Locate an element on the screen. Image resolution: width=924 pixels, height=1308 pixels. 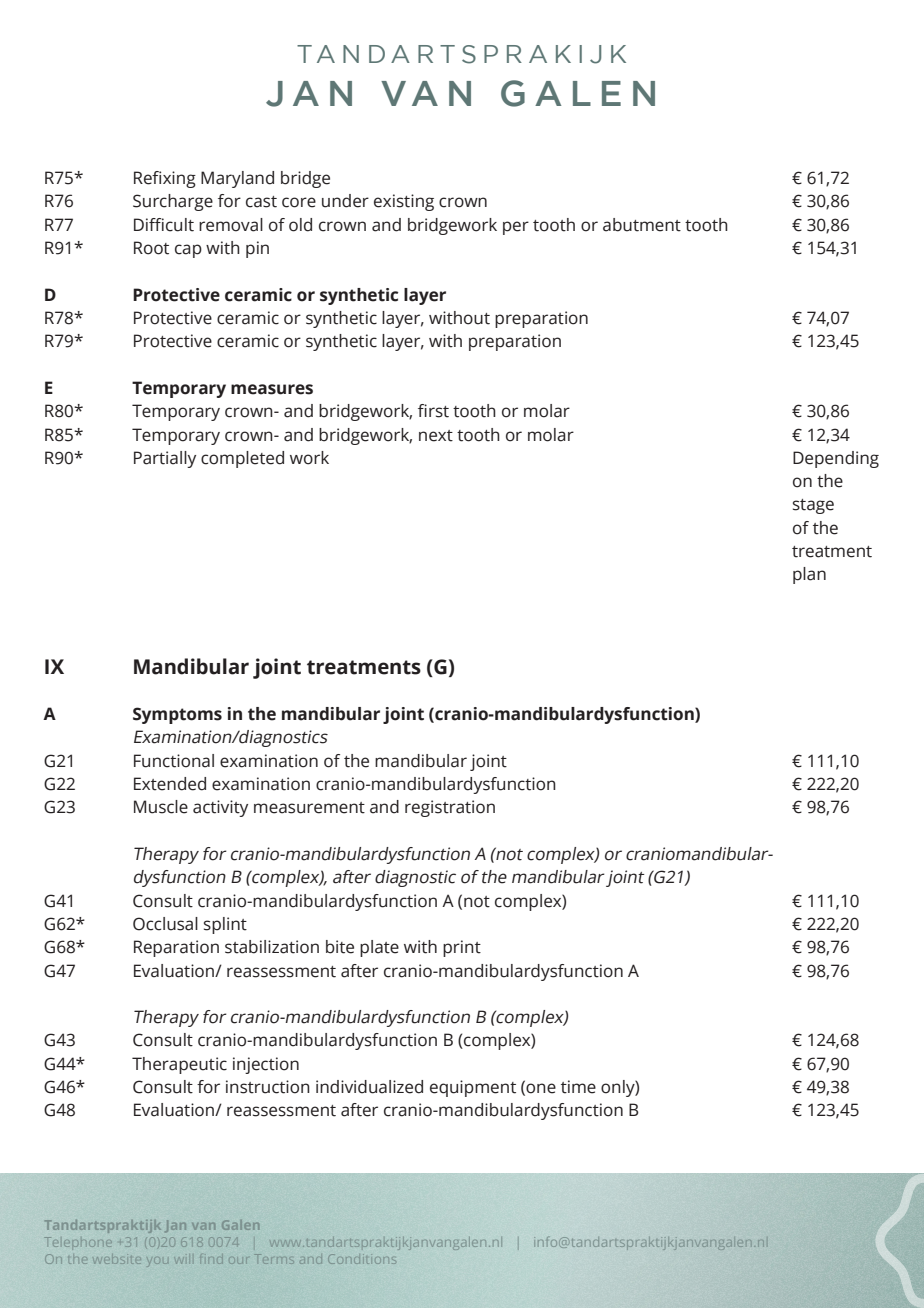
stage is located at coordinates (813, 506).
